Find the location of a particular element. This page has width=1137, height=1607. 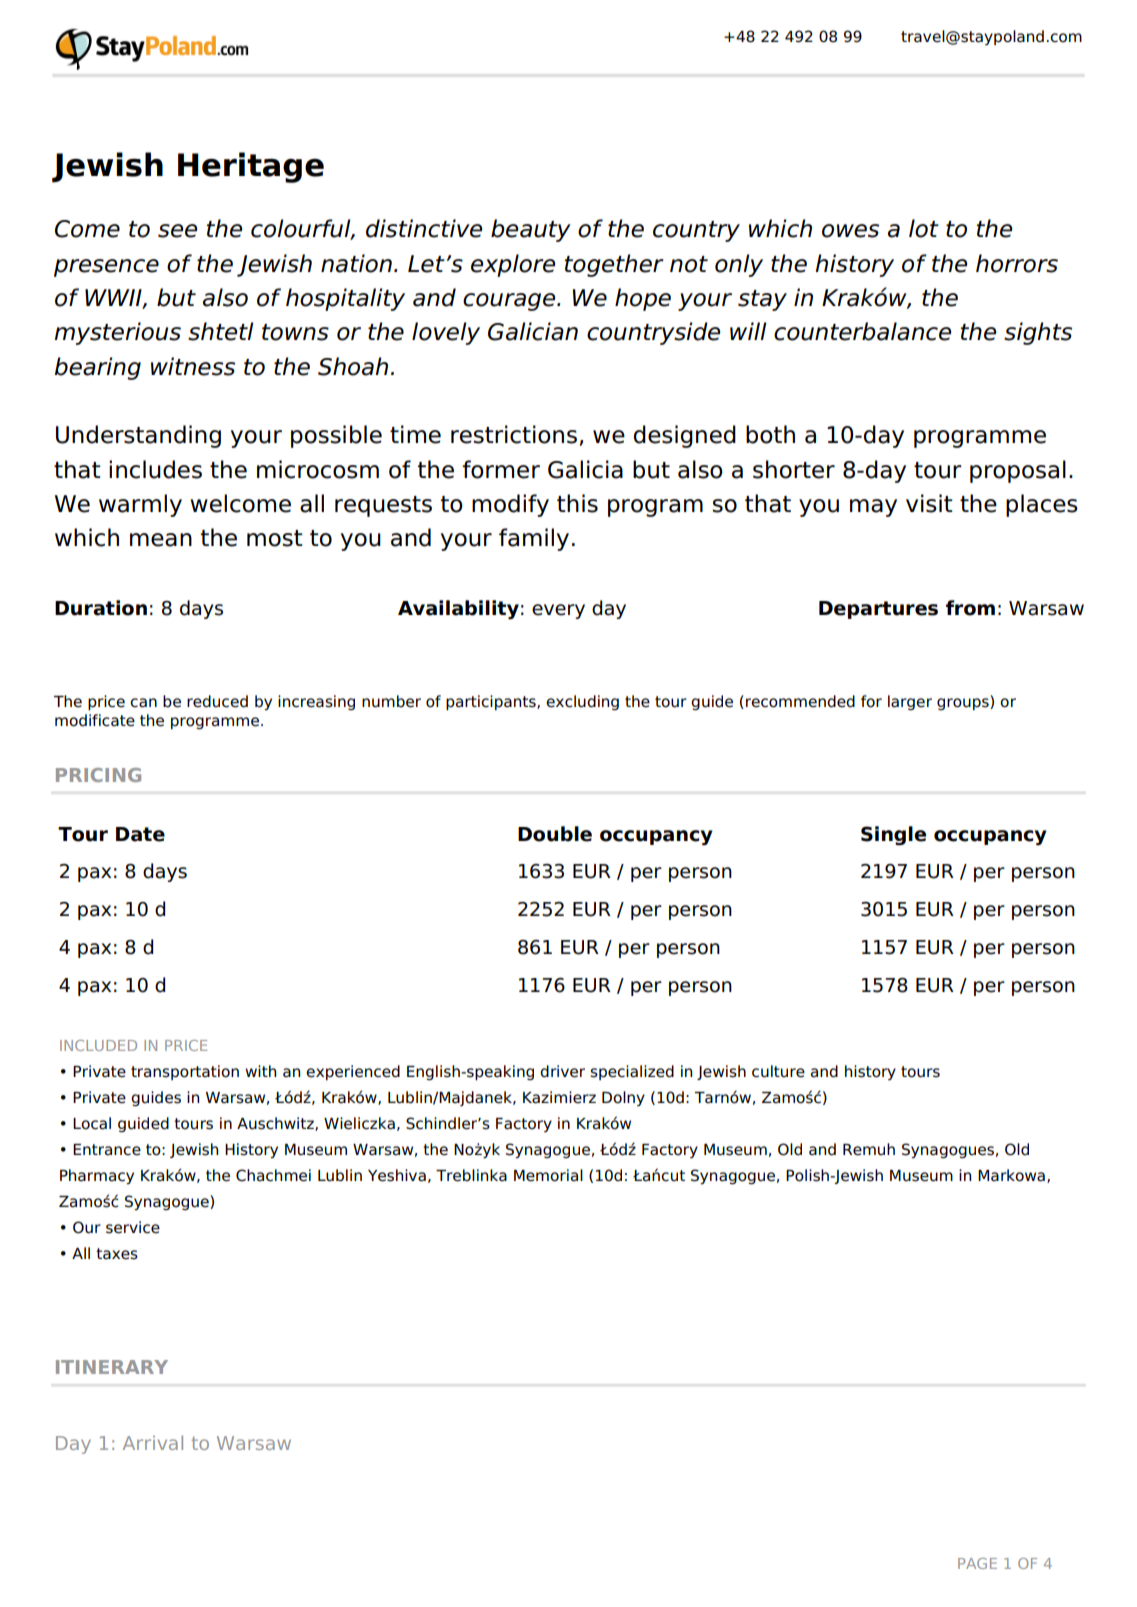

see is located at coordinates (177, 231).
